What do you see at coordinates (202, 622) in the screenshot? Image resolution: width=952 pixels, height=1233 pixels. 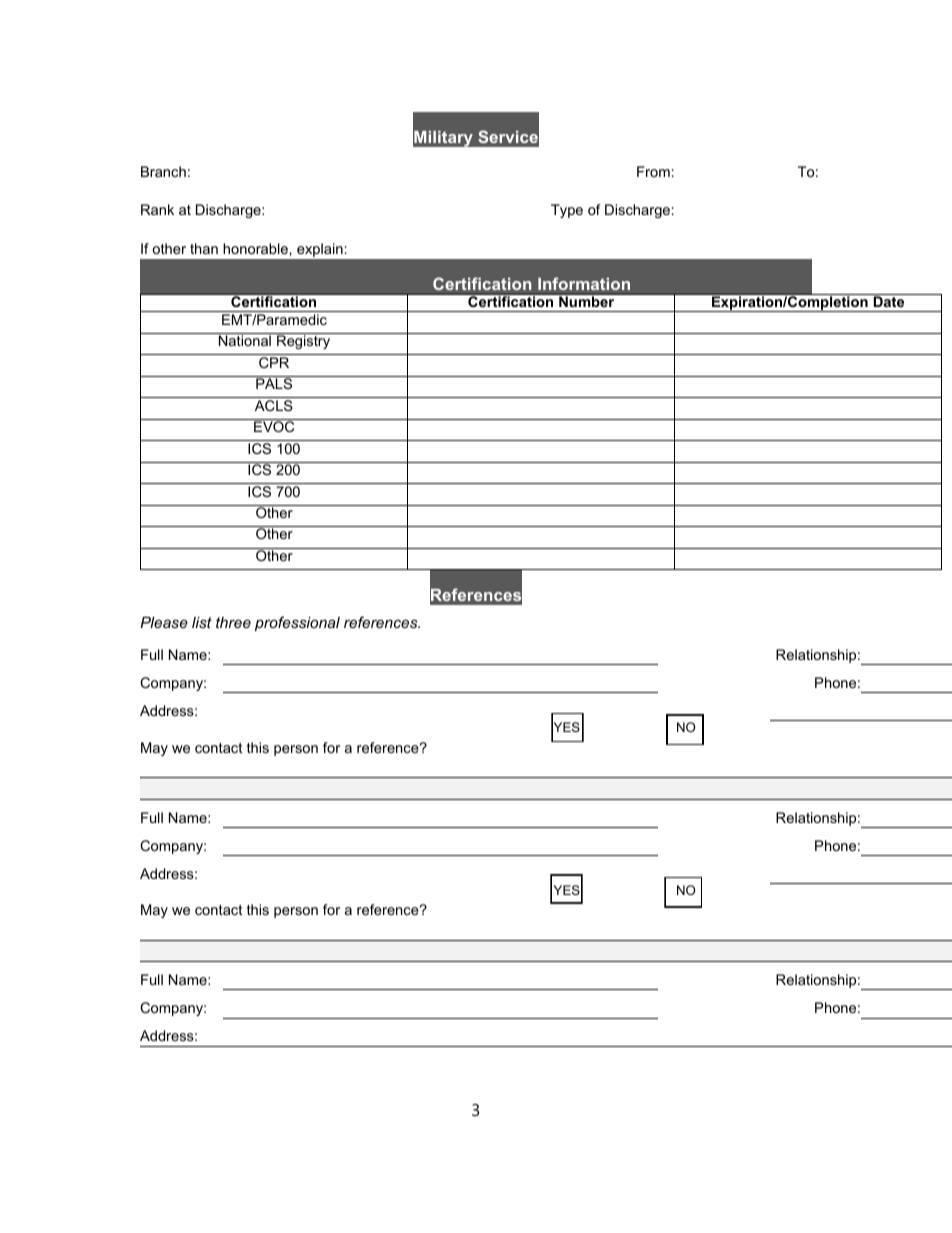 I see `list` at bounding box center [202, 622].
